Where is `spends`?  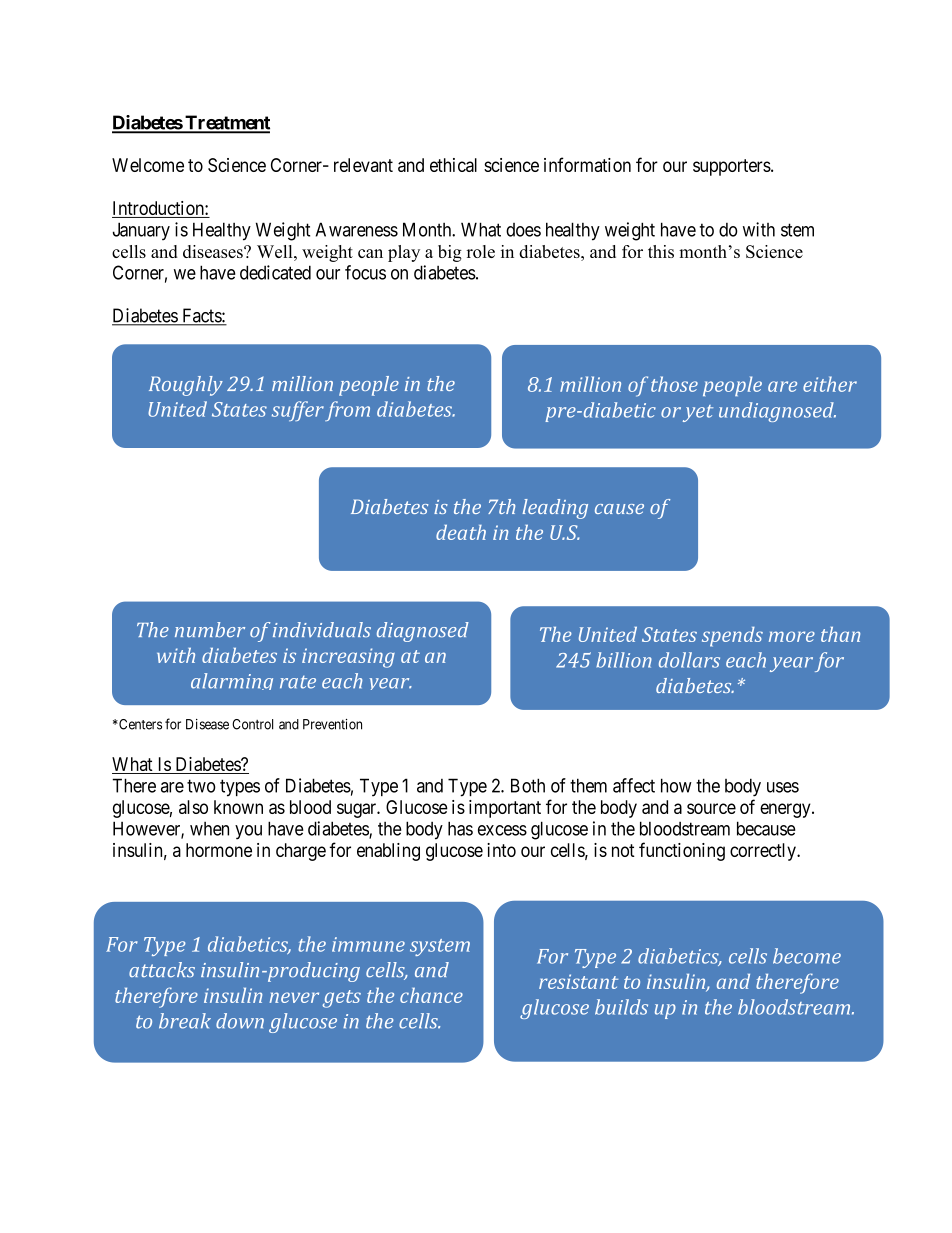
spends is located at coordinates (732, 637).
